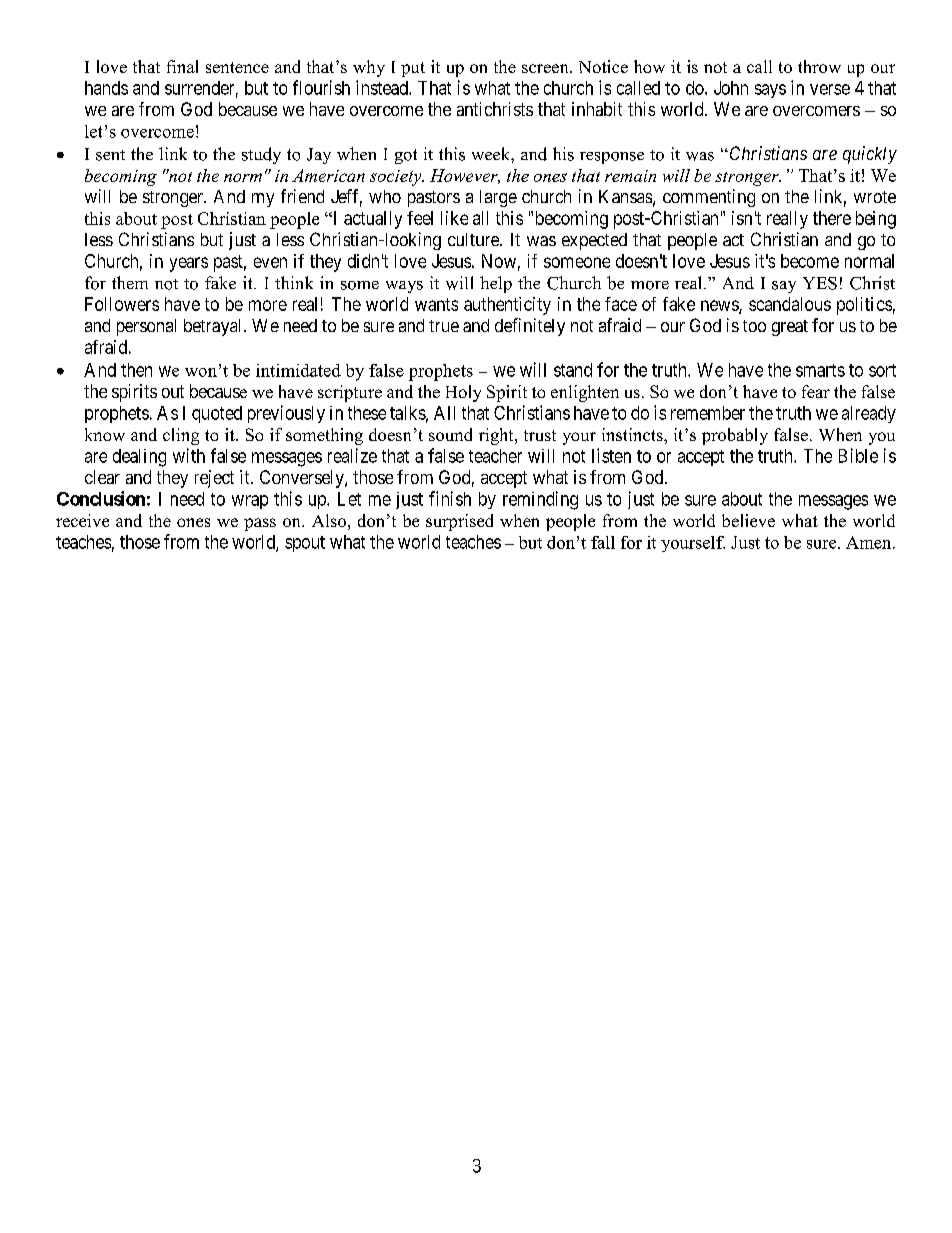 The height and width of the page is (1233, 952). I want to click on become, so click(810, 261).
